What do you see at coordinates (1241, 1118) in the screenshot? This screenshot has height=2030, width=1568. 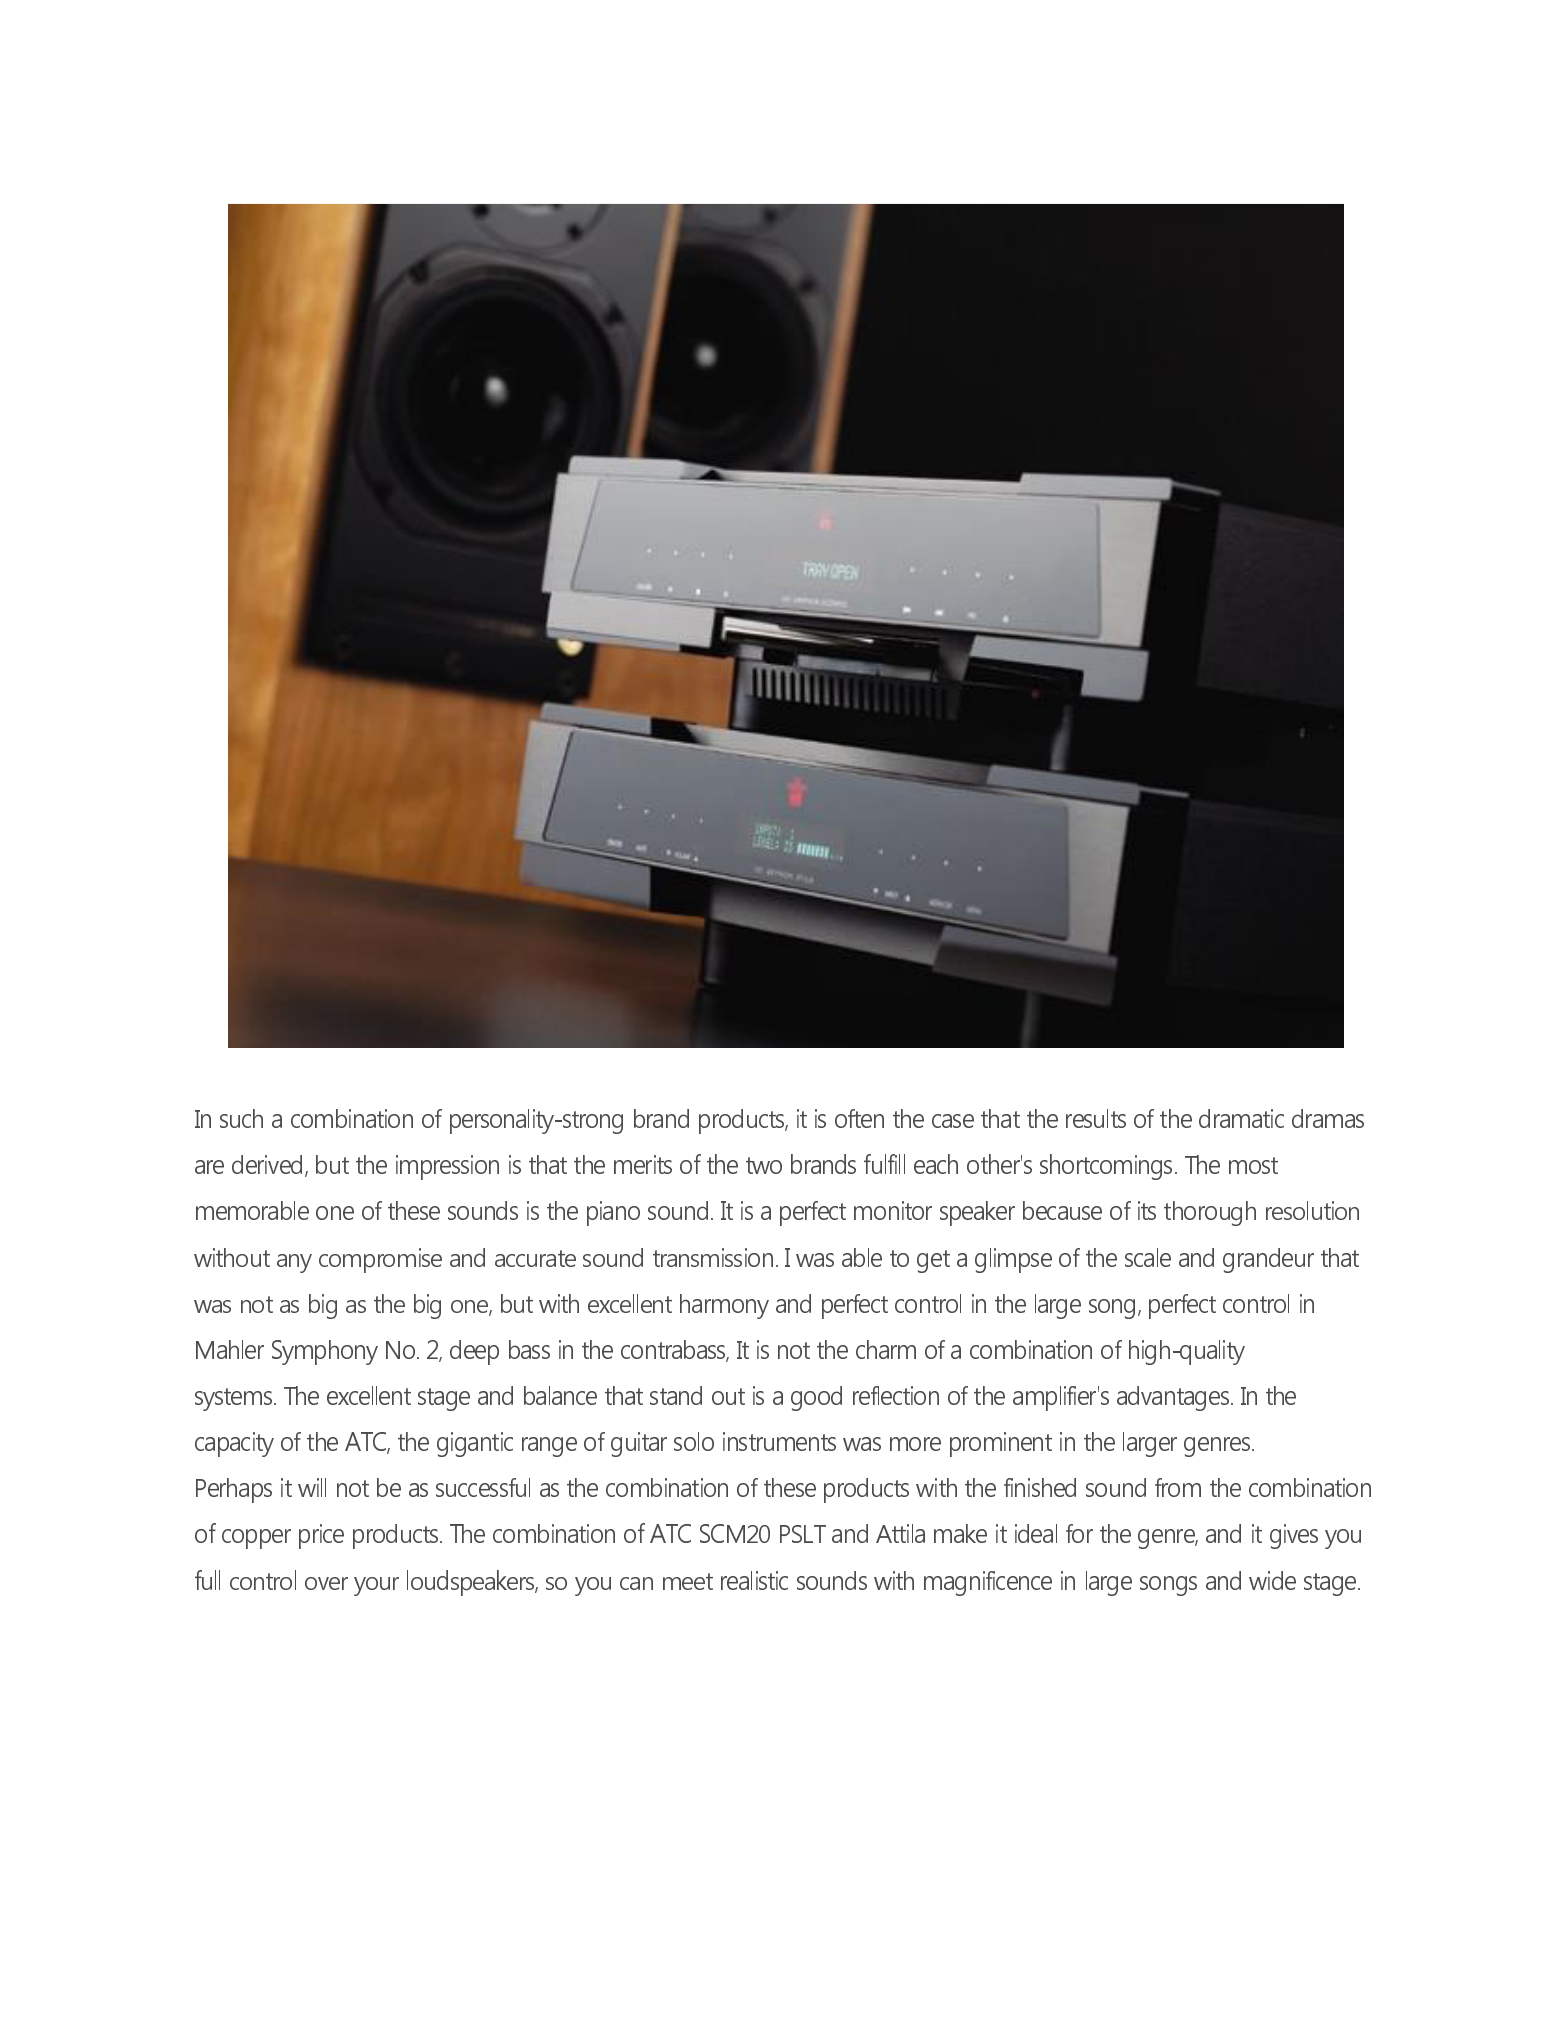 I see `dramatic` at bounding box center [1241, 1118].
